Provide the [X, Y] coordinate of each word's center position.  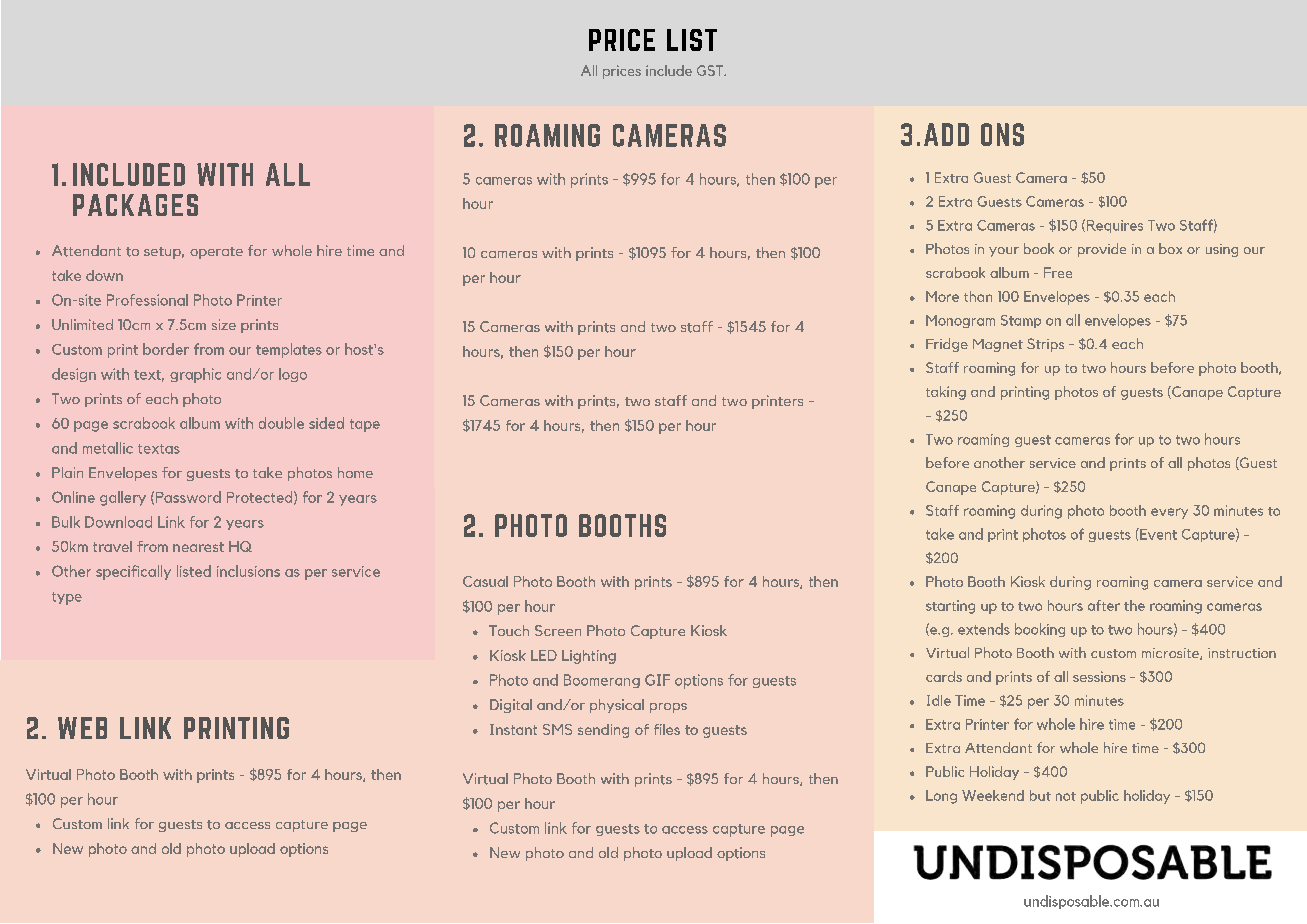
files [667, 729]
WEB [82, 728]
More [942, 296]
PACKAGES [135, 205]
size [224, 324]
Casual [485, 581]
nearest [198, 547]
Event [1157, 534]
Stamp [1021, 321]
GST [711, 70]
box [1170, 248]
